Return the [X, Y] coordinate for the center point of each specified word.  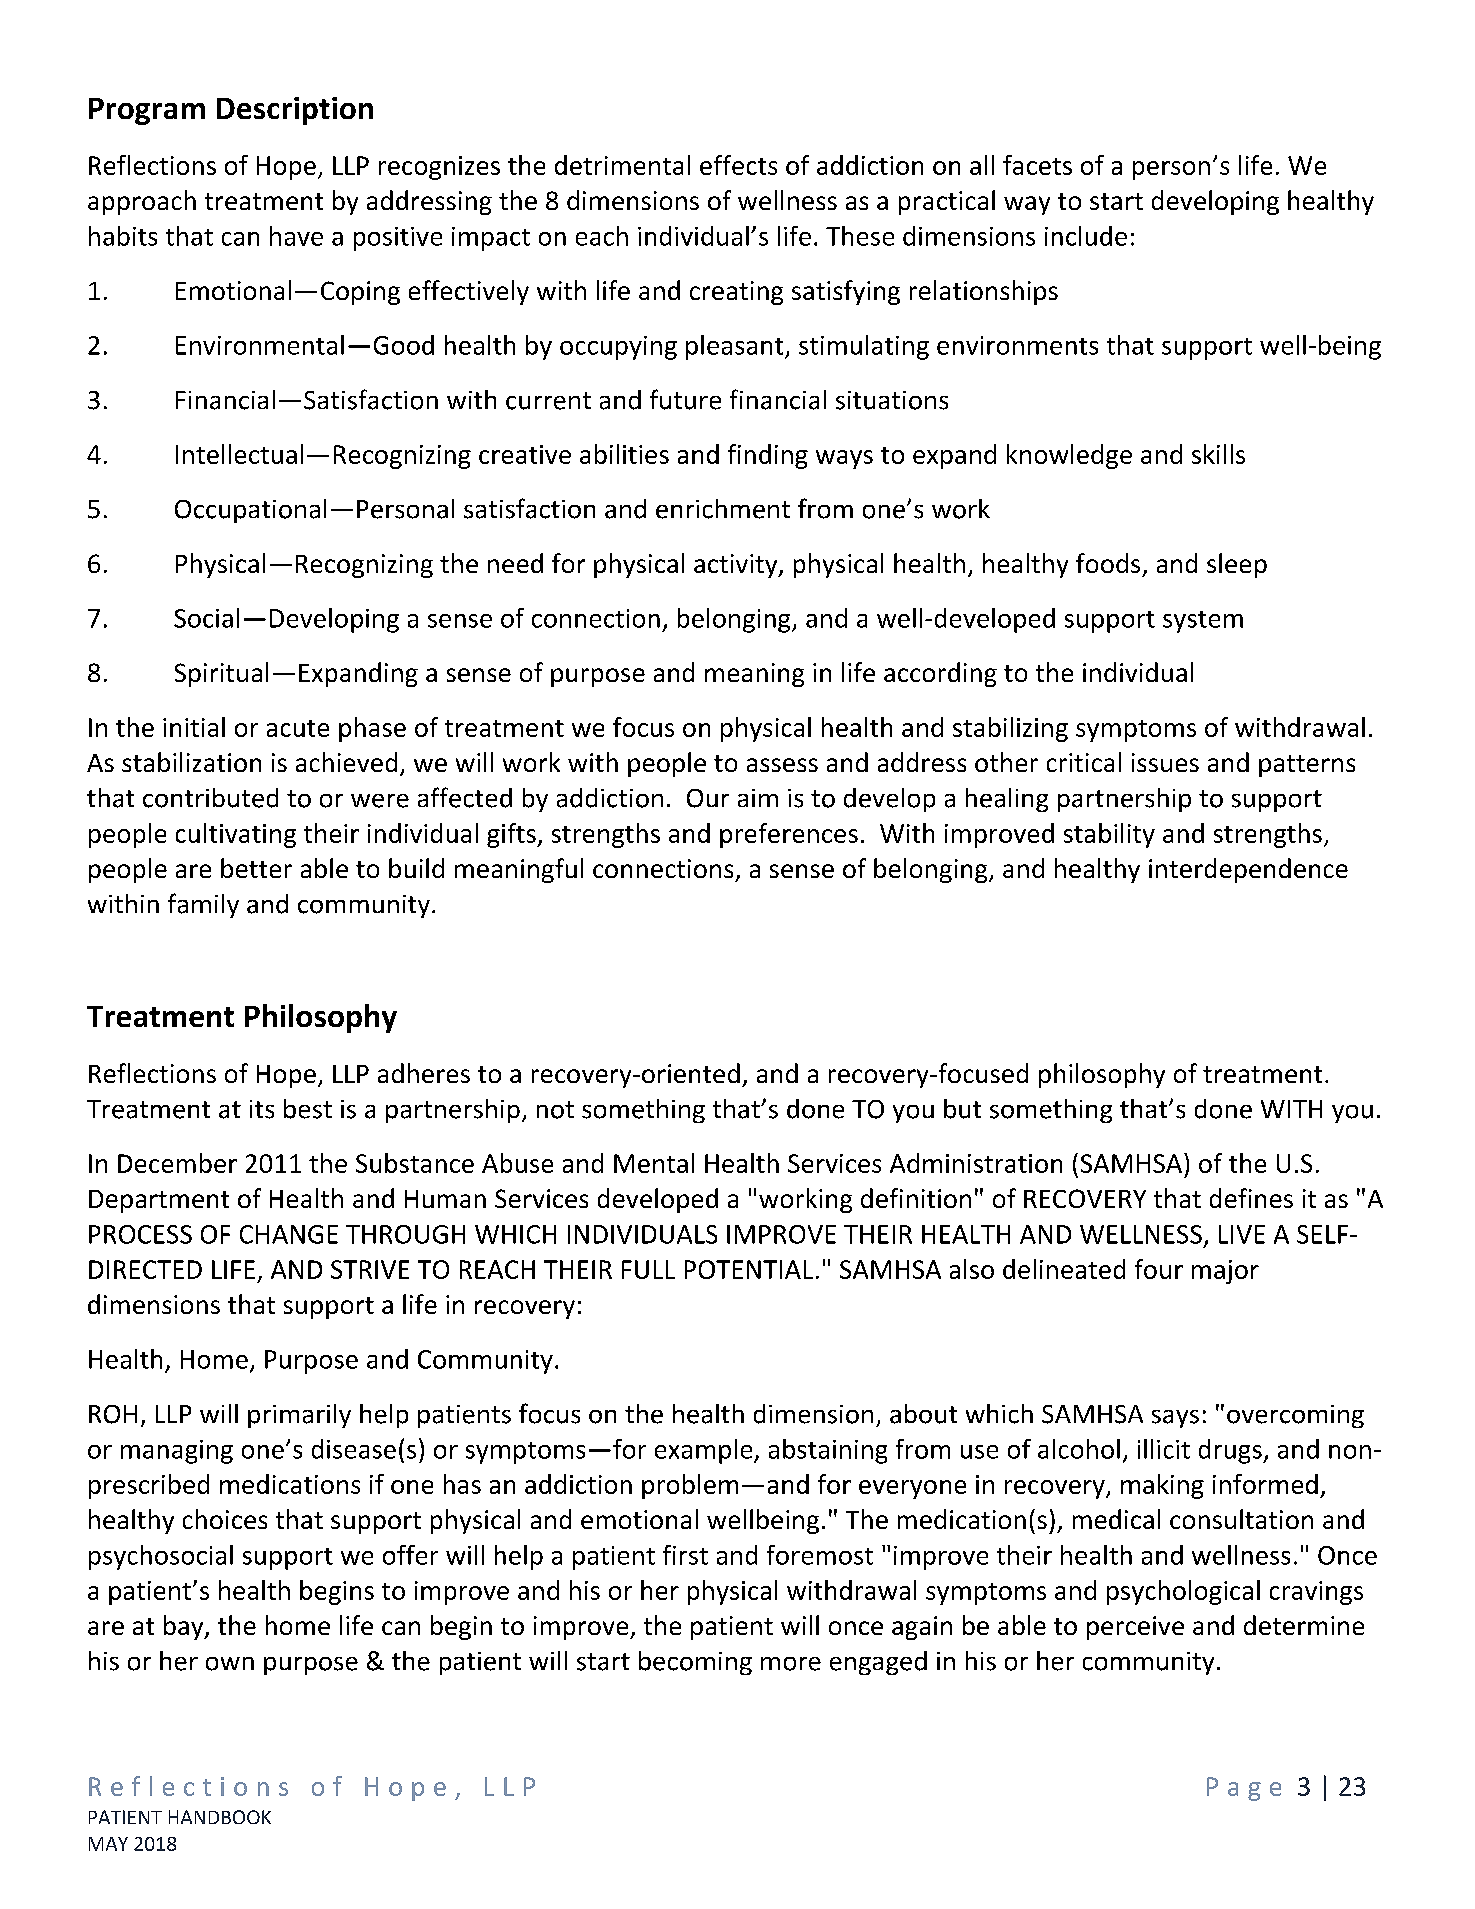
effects [738, 165]
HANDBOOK [220, 1817]
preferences [789, 835]
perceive [1135, 1628]
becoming [695, 1663]
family [203, 905]
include [1086, 236]
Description [295, 111]
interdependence [1248, 870]
